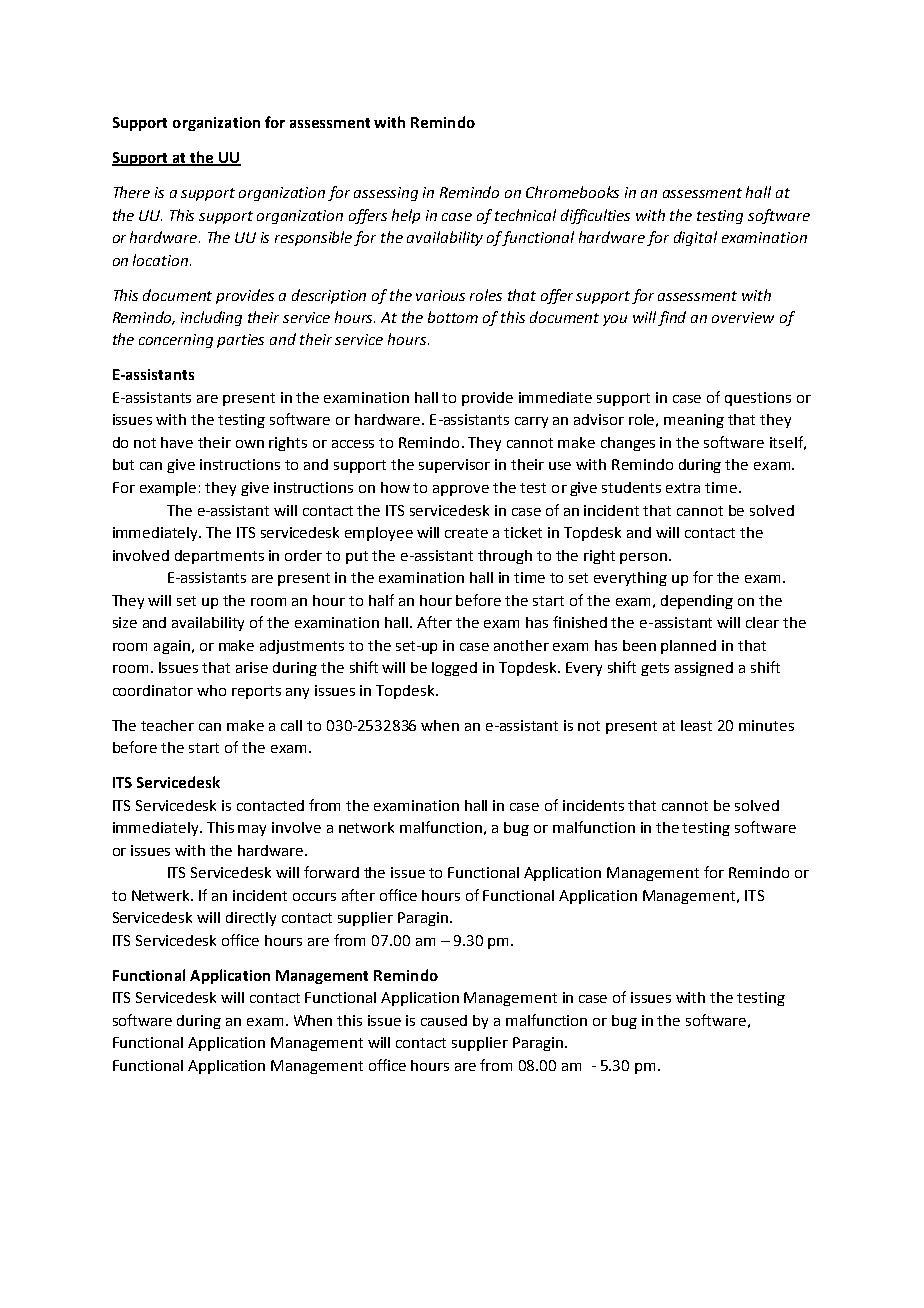 The height and width of the screenshot is (1308, 924). What do you see at coordinates (406, 216) in the screenshot?
I see `help` at bounding box center [406, 216].
